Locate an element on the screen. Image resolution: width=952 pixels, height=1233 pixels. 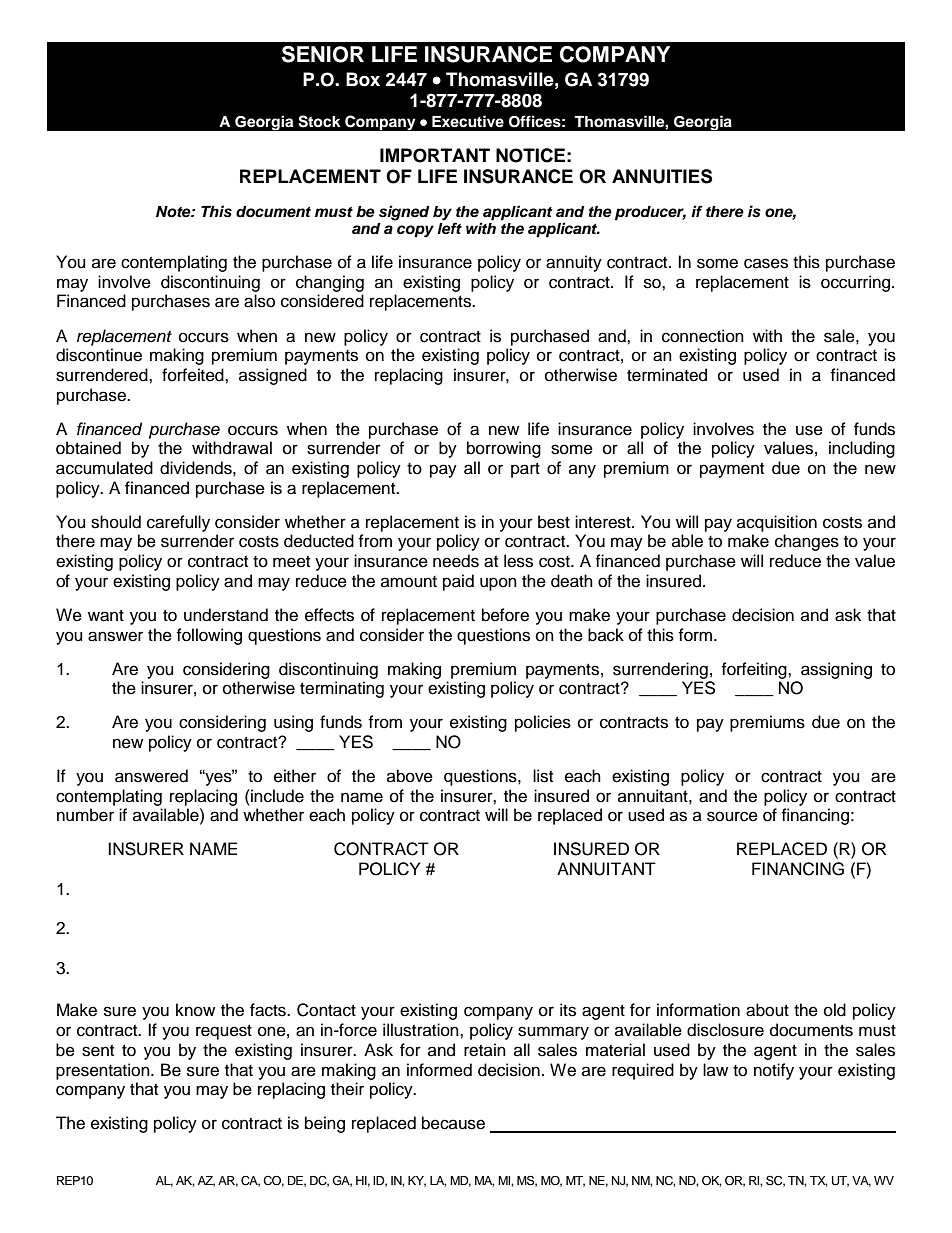
paid is located at coordinates (458, 582).
